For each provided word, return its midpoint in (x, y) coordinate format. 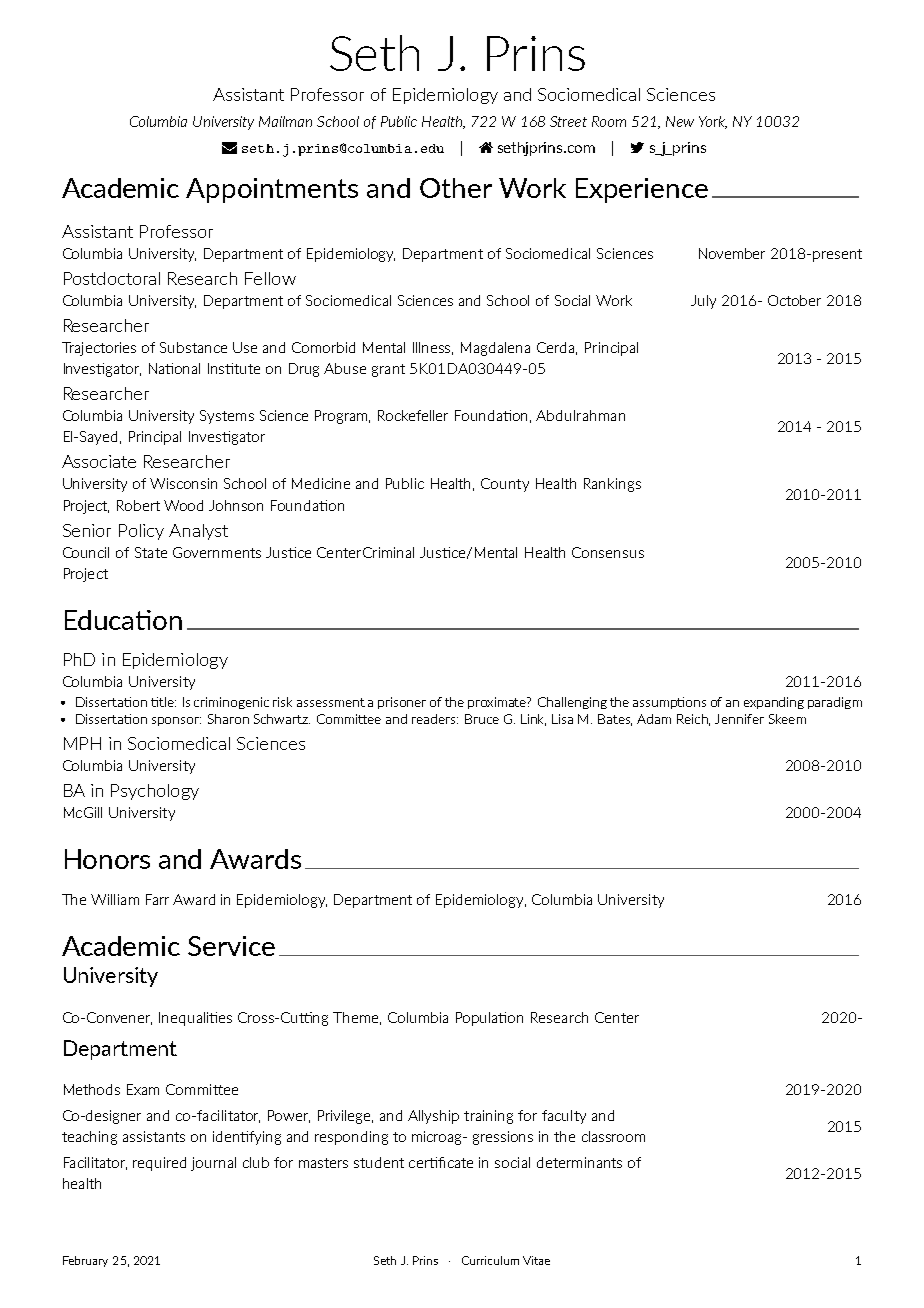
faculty (564, 1117)
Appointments (272, 190)
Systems (227, 417)
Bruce (482, 719)
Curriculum (490, 1260)
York (713, 122)
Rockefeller (413, 415)
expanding (774, 703)
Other (456, 188)
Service (231, 946)
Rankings (612, 485)
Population (489, 1019)
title (163, 702)
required (159, 1164)
